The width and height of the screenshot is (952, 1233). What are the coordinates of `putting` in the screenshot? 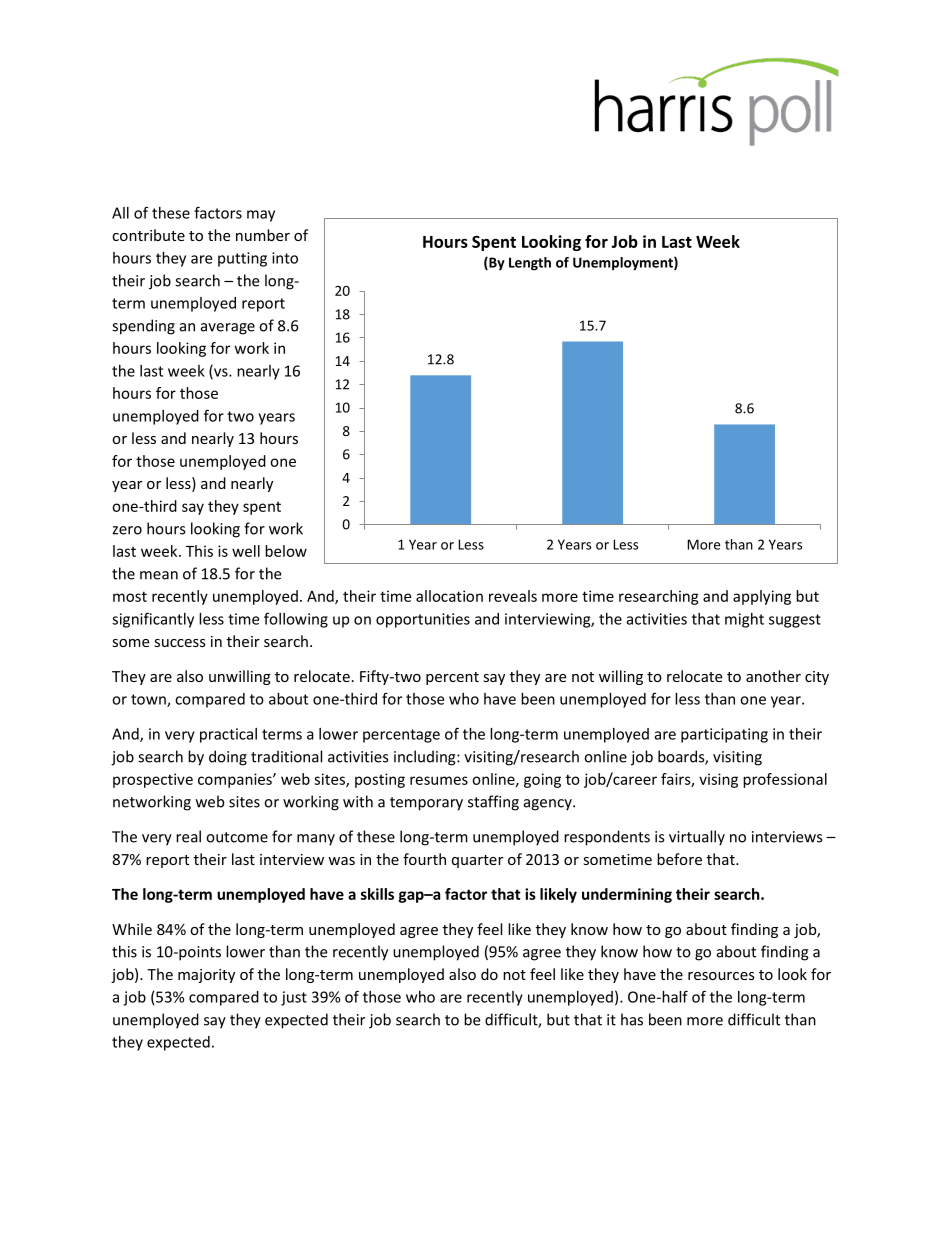 It's located at (242, 259).
